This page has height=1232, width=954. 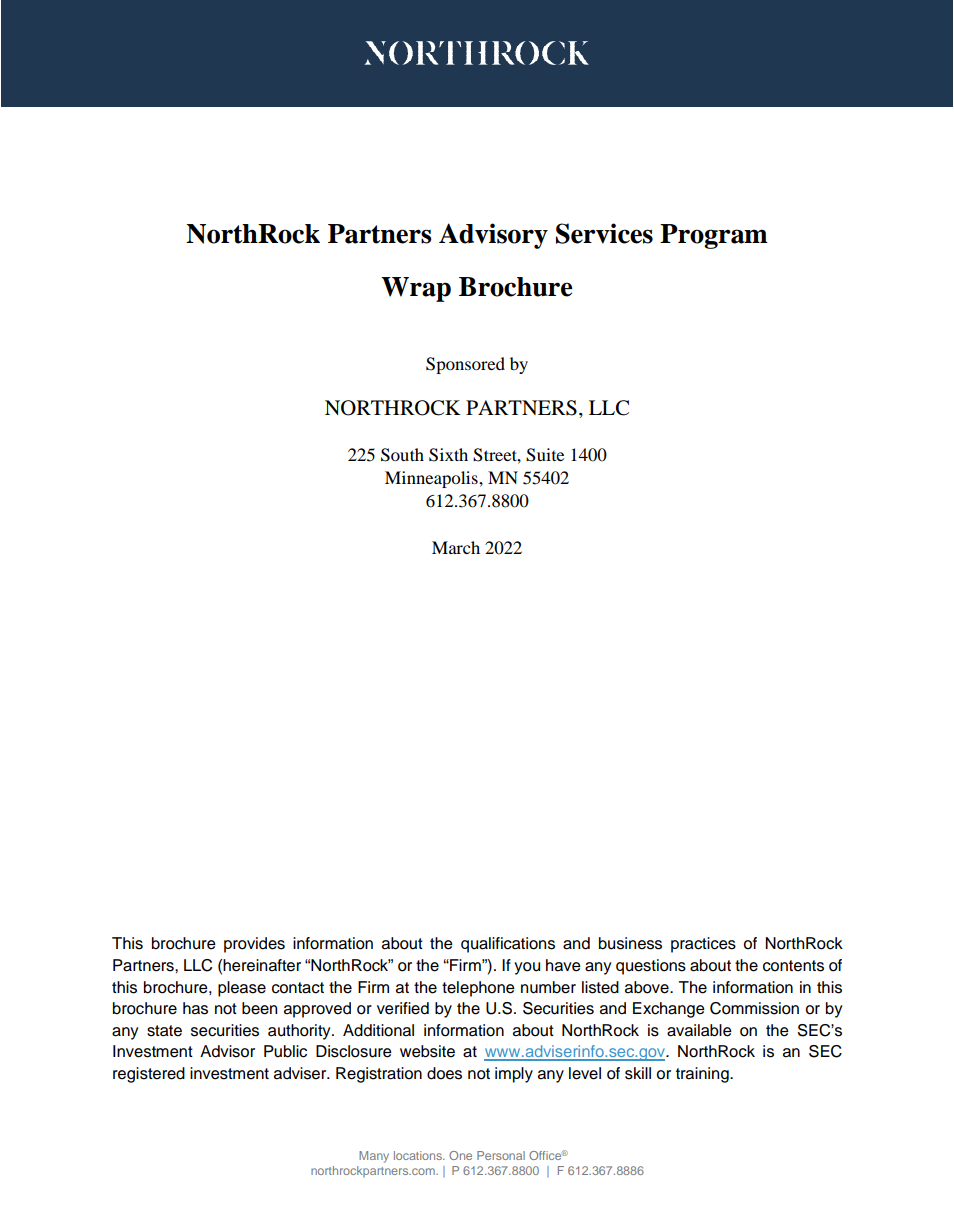 What do you see at coordinates (714, 236) in the page?
I see `Program` at bounding box center [714, 236].
